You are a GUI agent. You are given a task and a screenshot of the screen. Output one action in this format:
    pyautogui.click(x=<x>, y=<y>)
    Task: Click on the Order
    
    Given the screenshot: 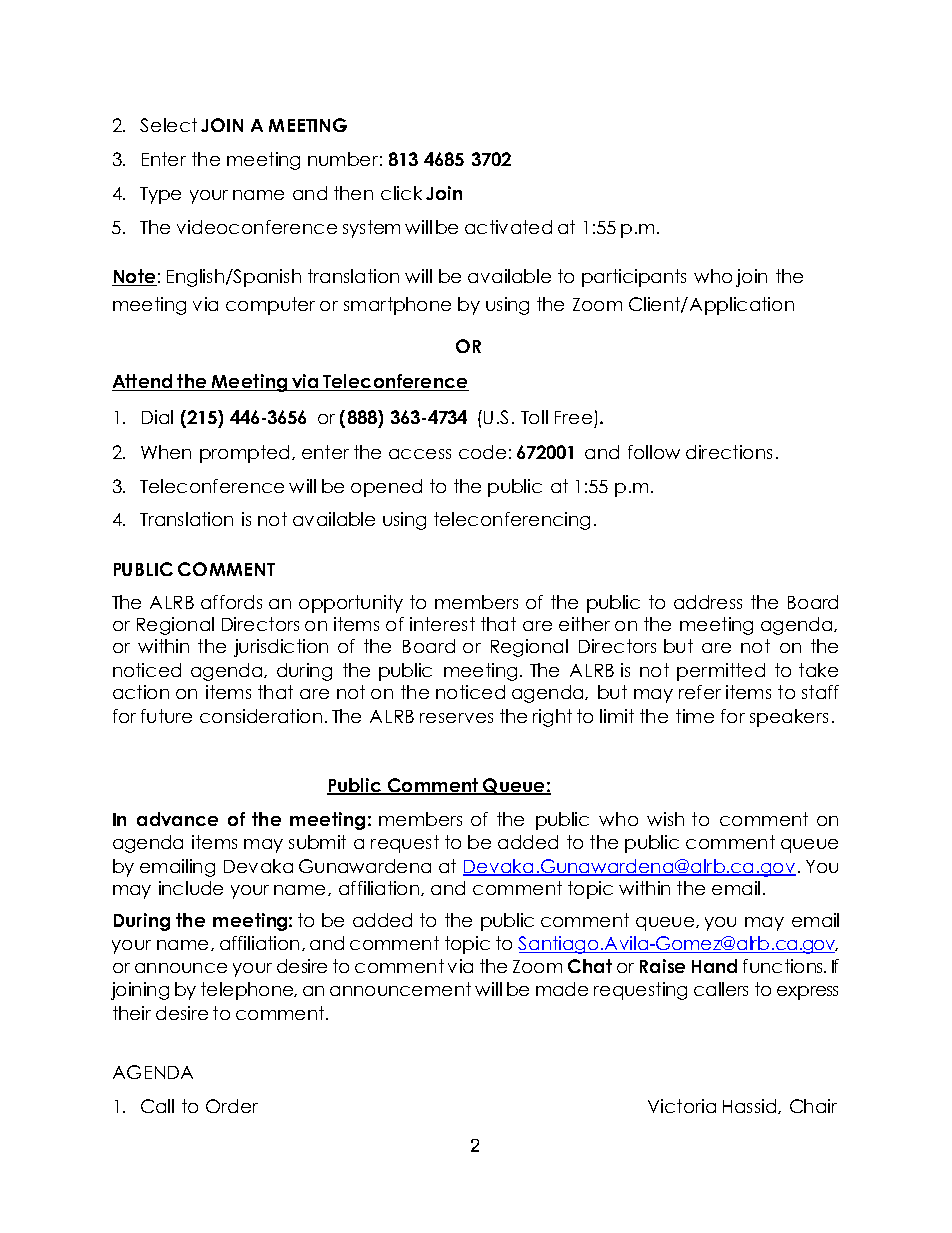 What is the action you would take?
    pyautogui.click(x=232, y=1106)
